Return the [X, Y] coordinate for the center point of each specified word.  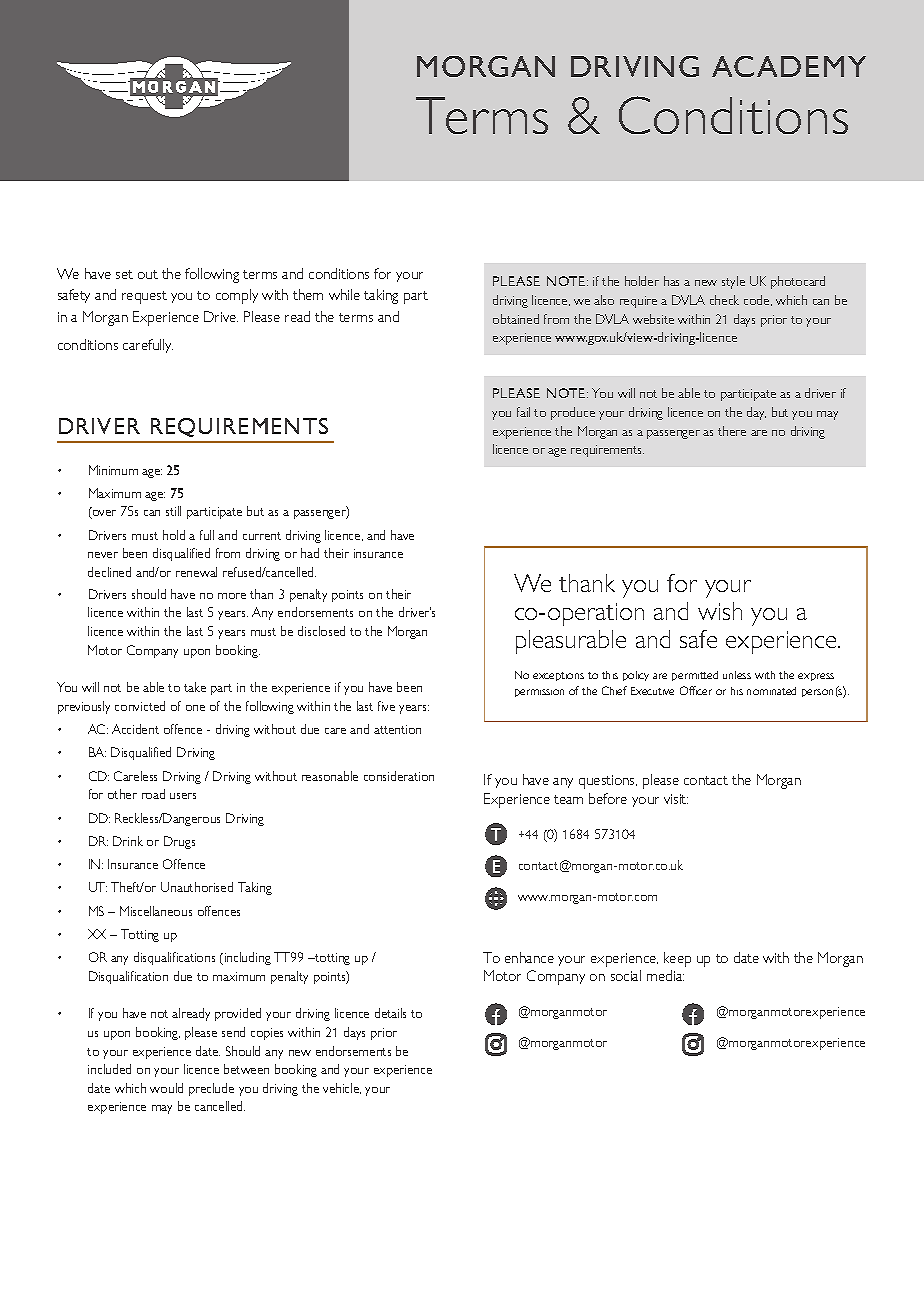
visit [676, 799]
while [344, 294]
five [386, 706]
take [195, 687]
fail [523, 412]
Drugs [179, 842]
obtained [516, 319]
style [733, 282]
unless [737, 675]
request [144, 297]
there [732, 431]
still [173, 511]
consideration [399, 776]
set [124, 274]
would [166, 1088]
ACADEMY [789, 66]
